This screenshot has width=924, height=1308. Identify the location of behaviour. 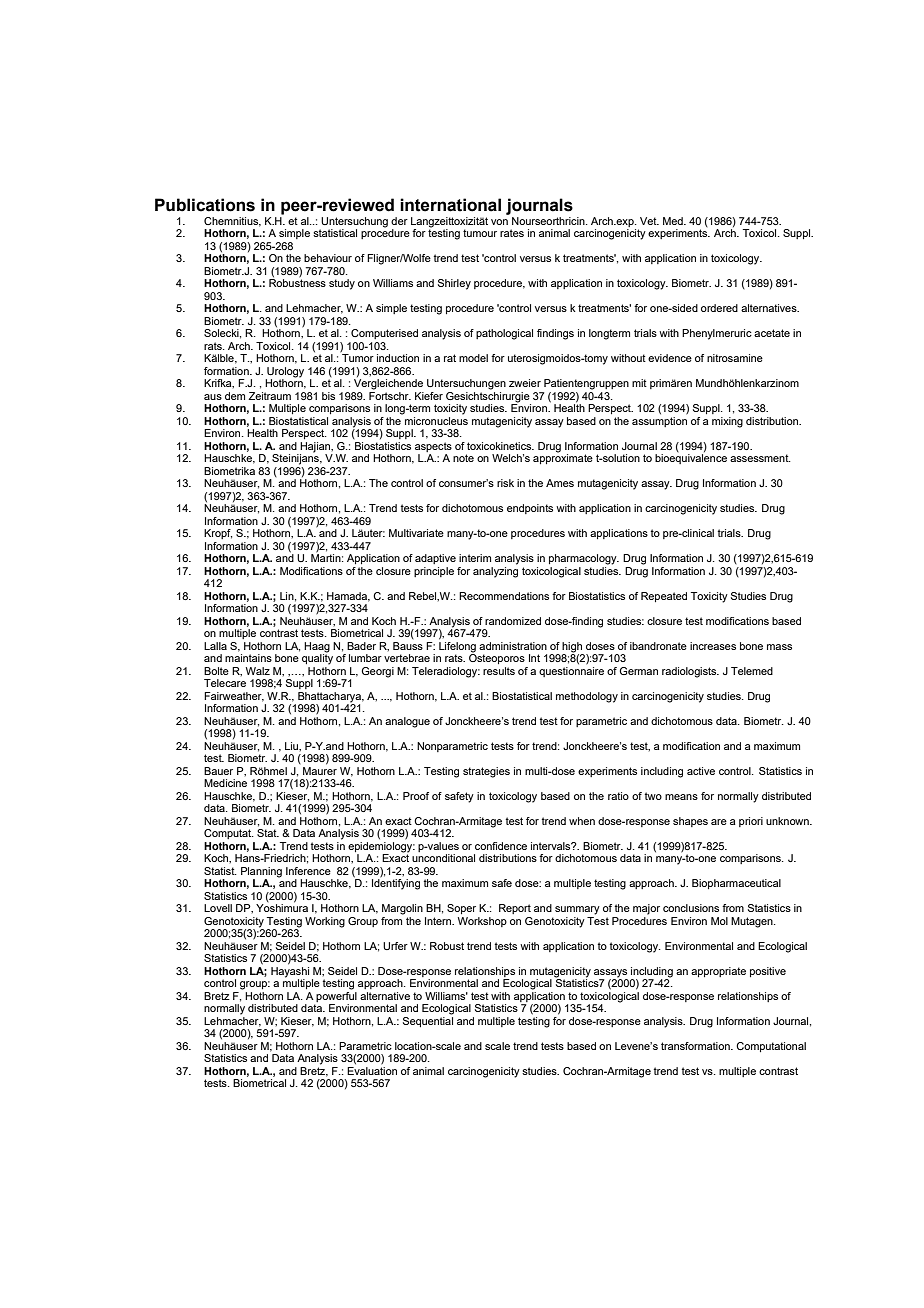
(328, 258).
